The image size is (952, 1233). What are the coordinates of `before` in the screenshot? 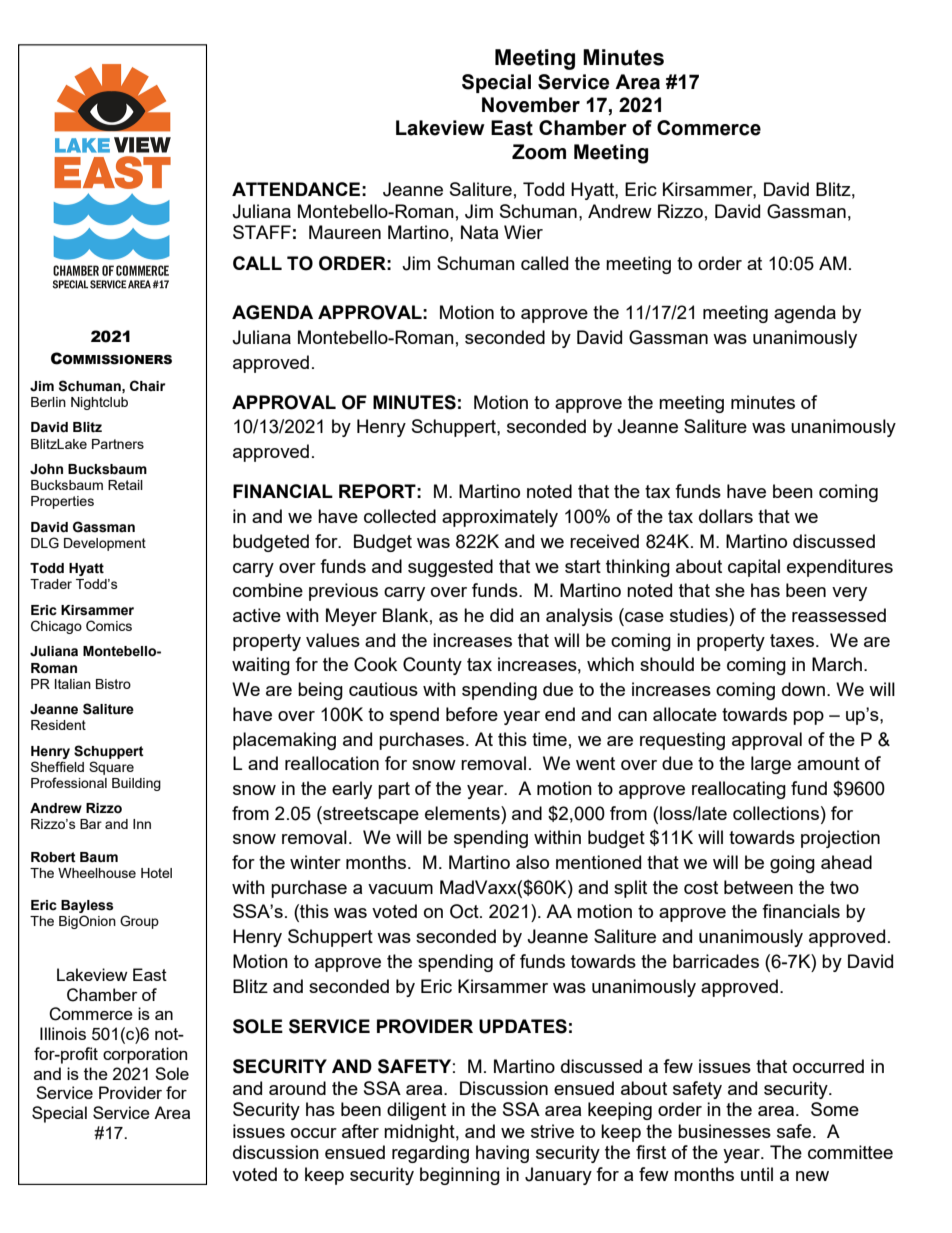 It's located at (472, 714).
